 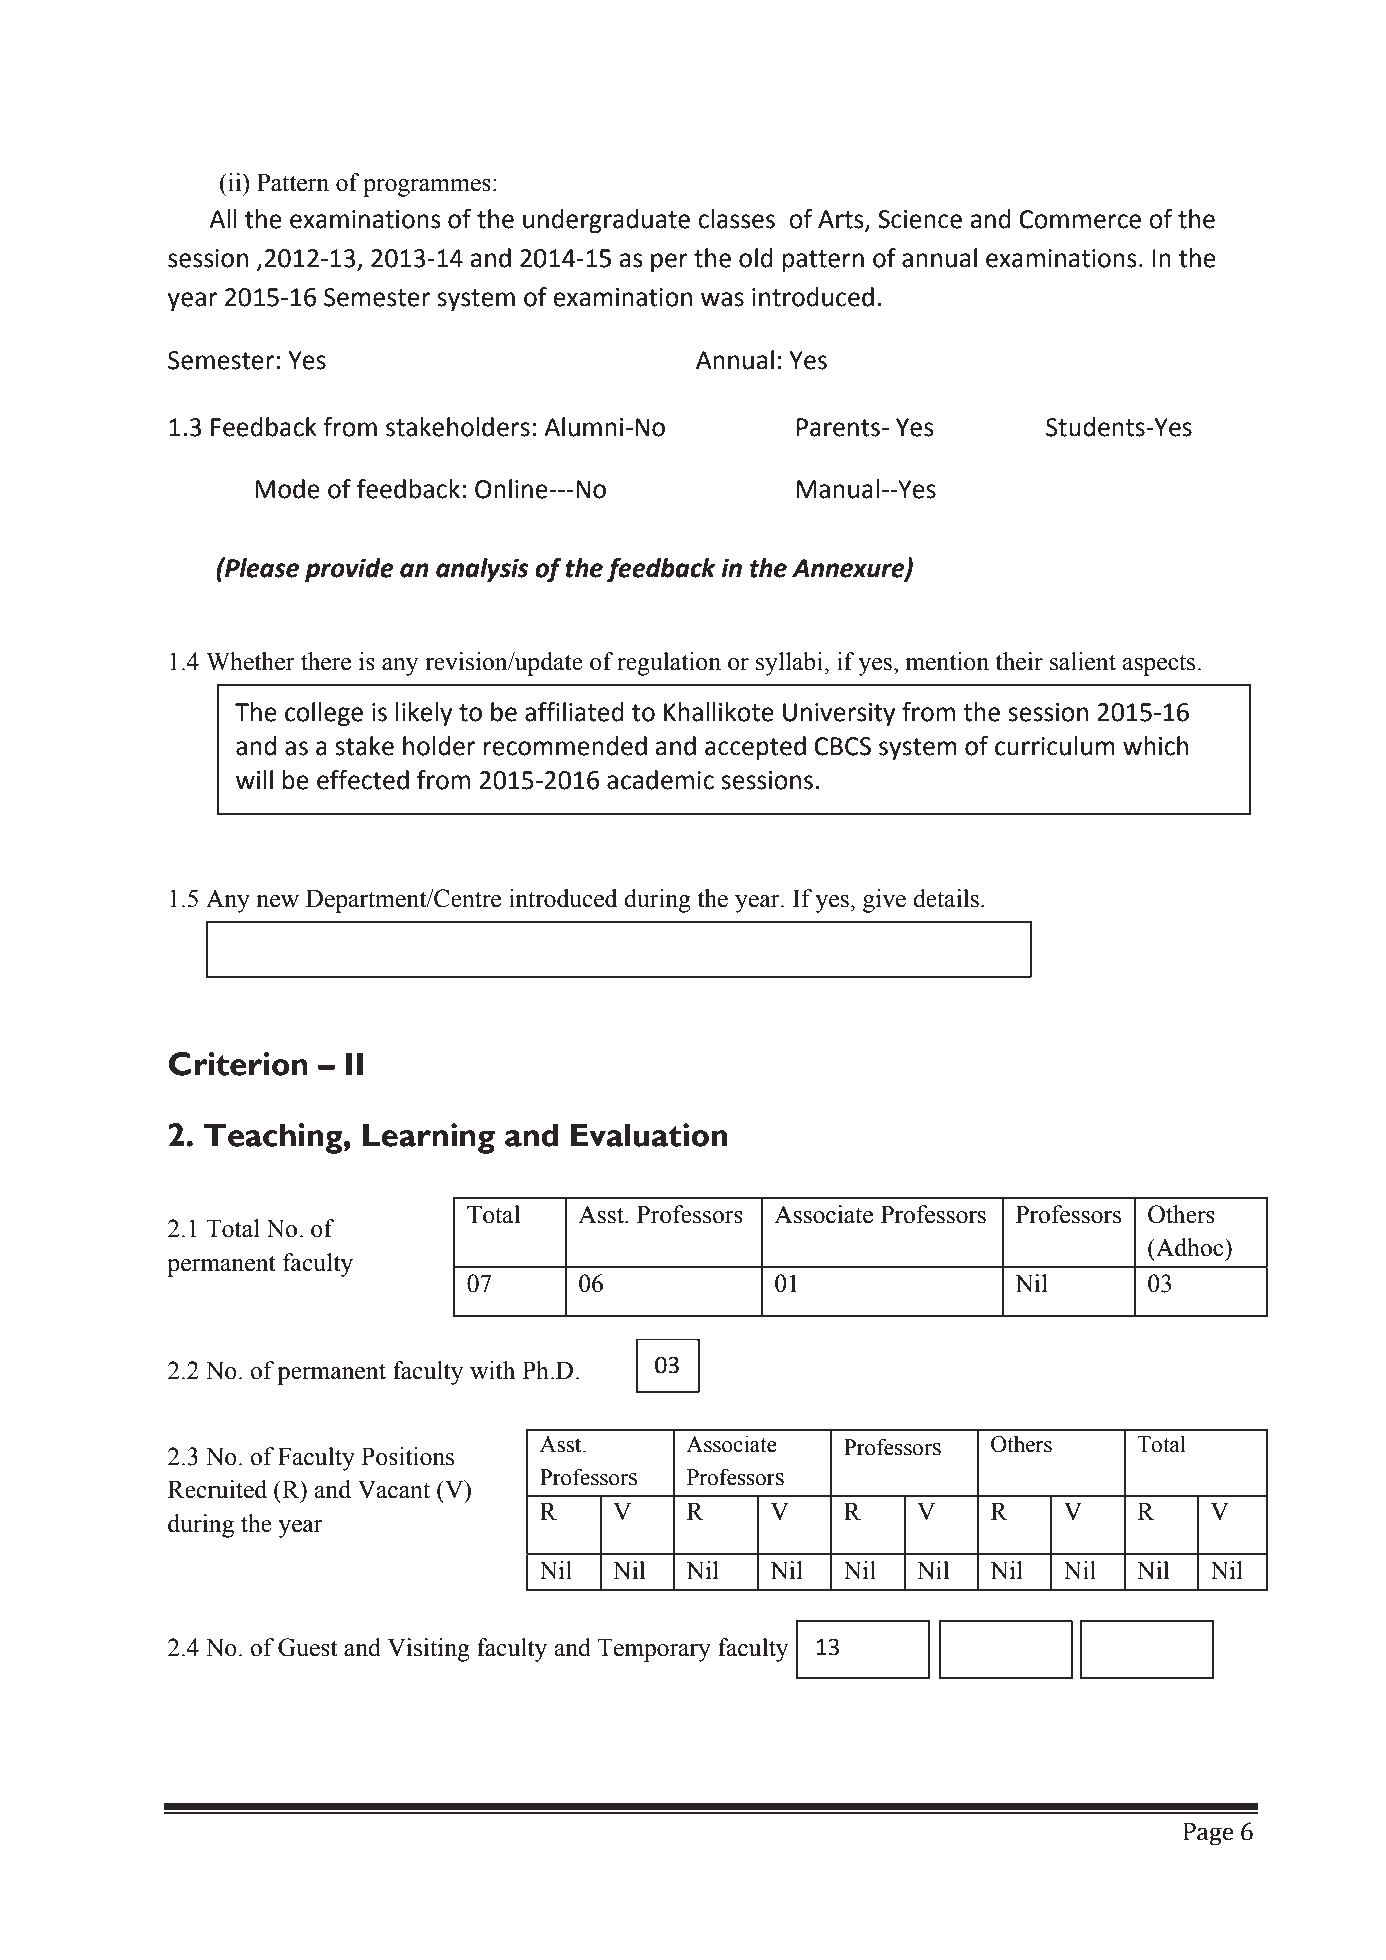 I want to click on curriculum, so click(x=1055, y=746).
